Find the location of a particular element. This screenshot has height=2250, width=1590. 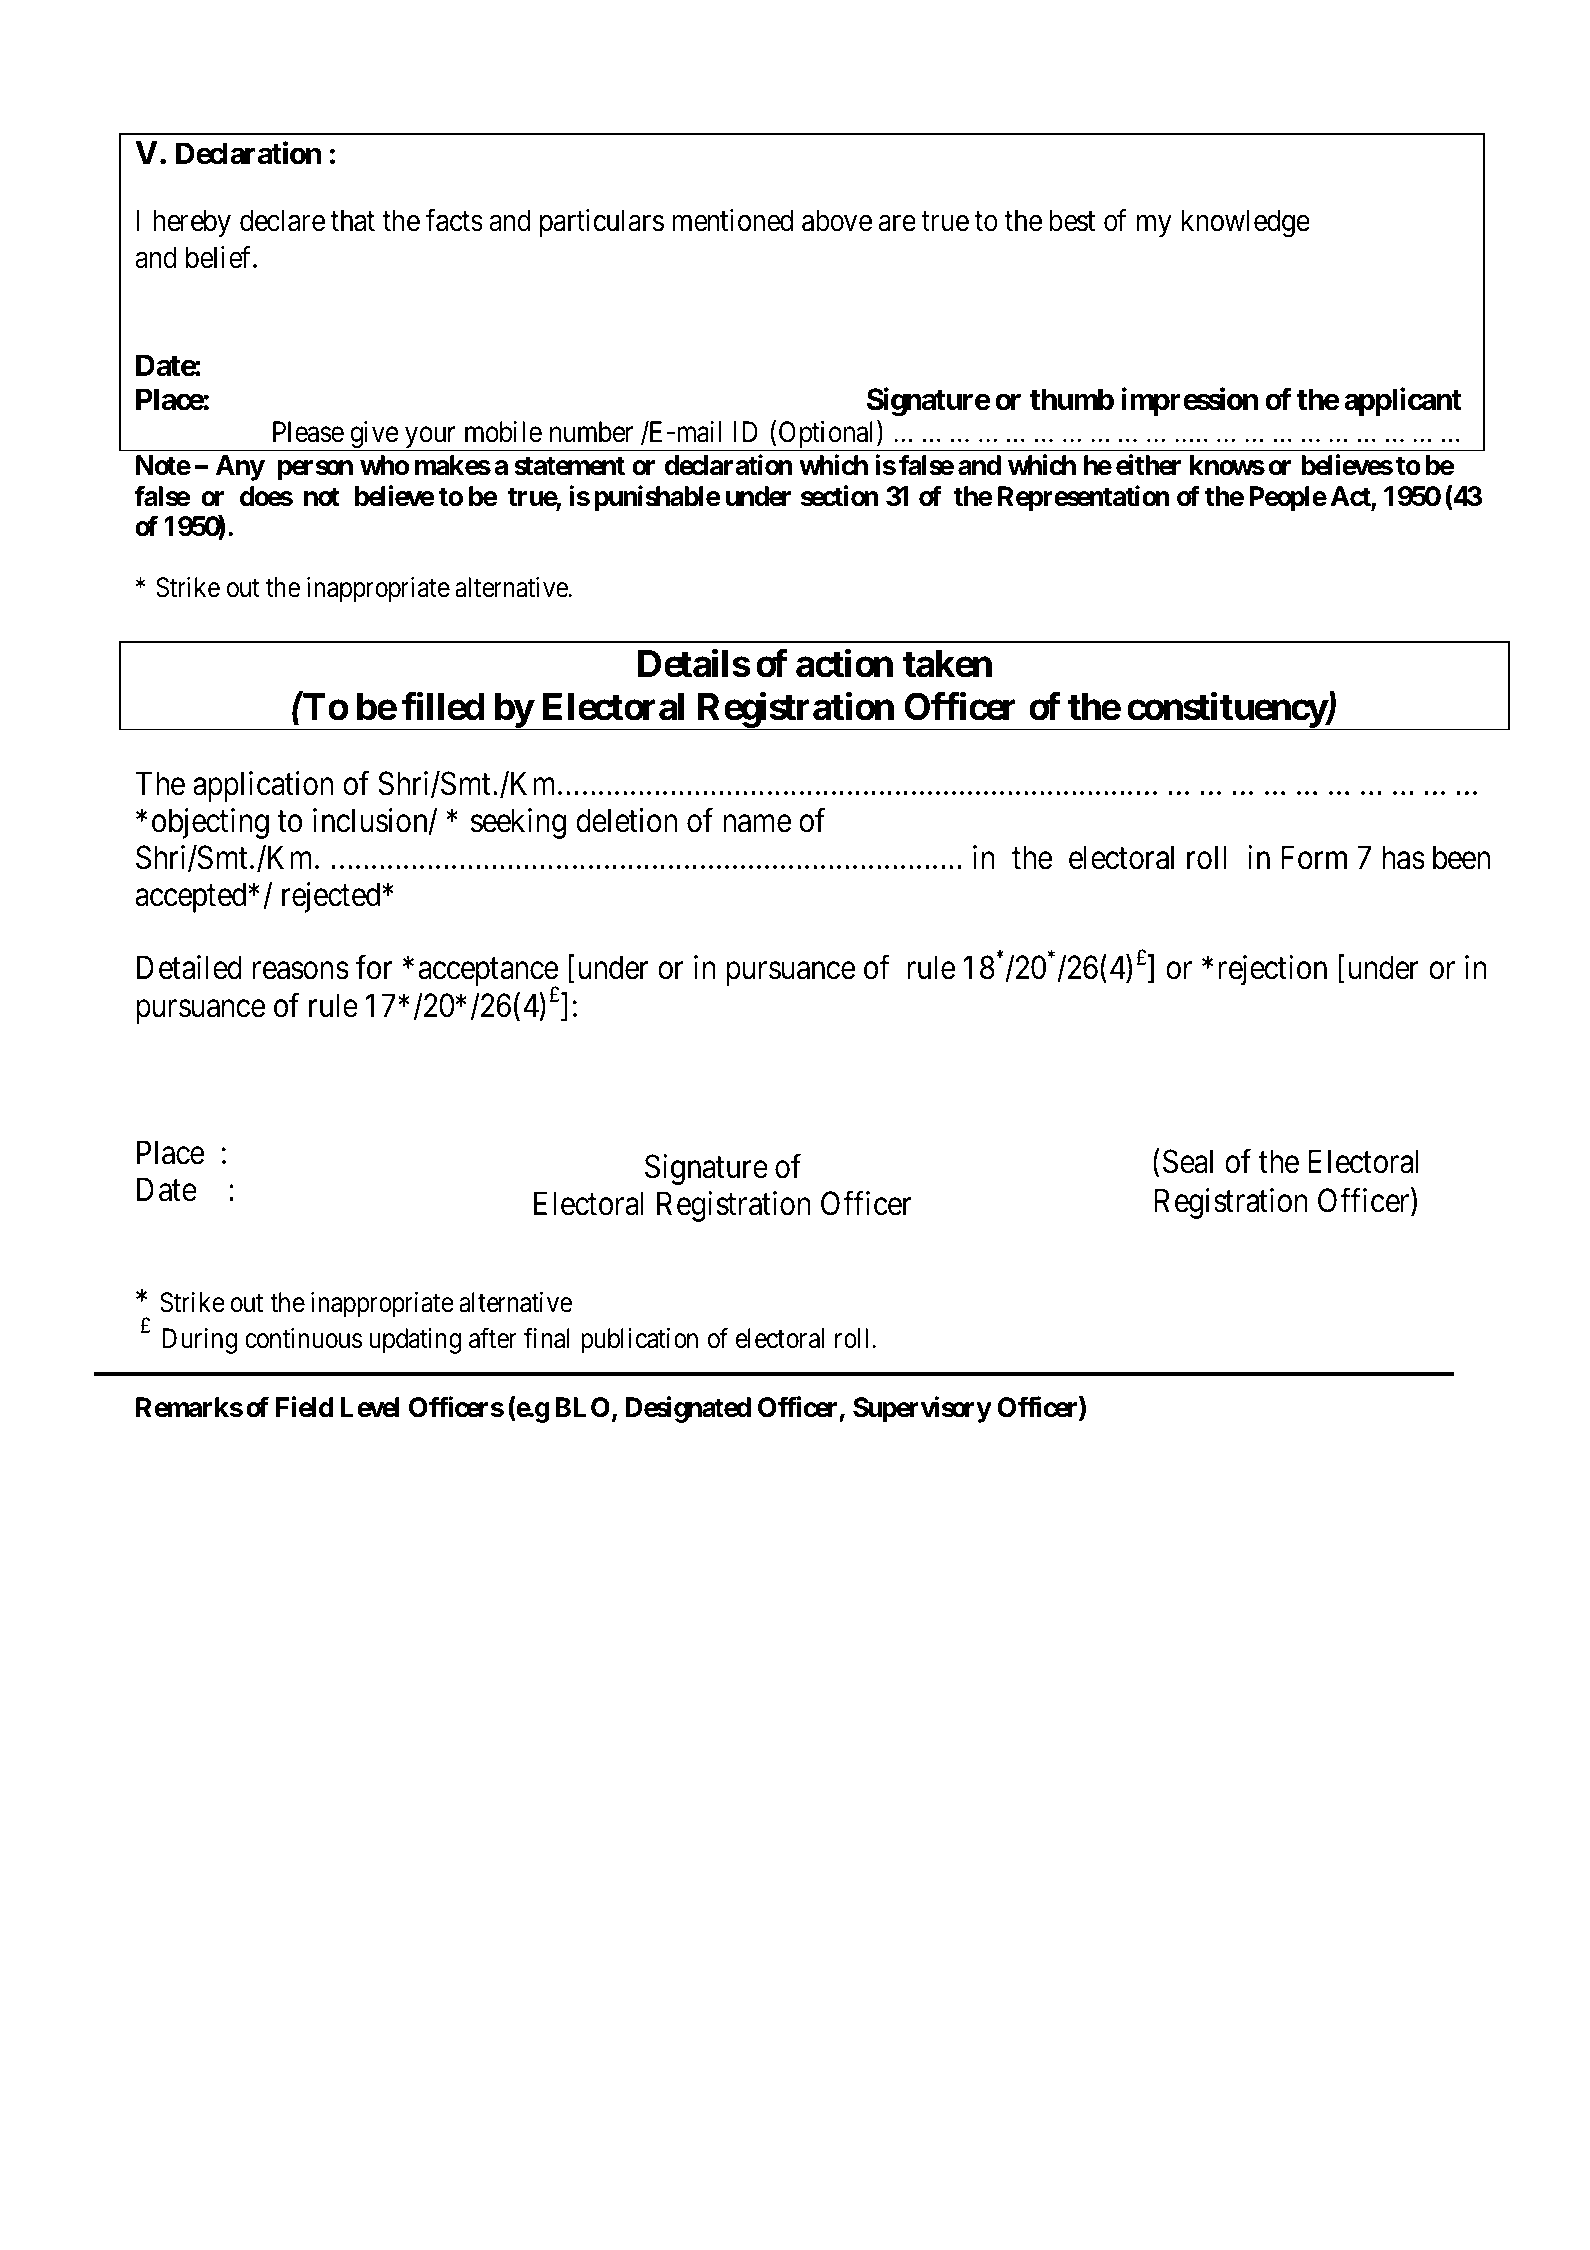

above is located at coordinates (837, 220).
